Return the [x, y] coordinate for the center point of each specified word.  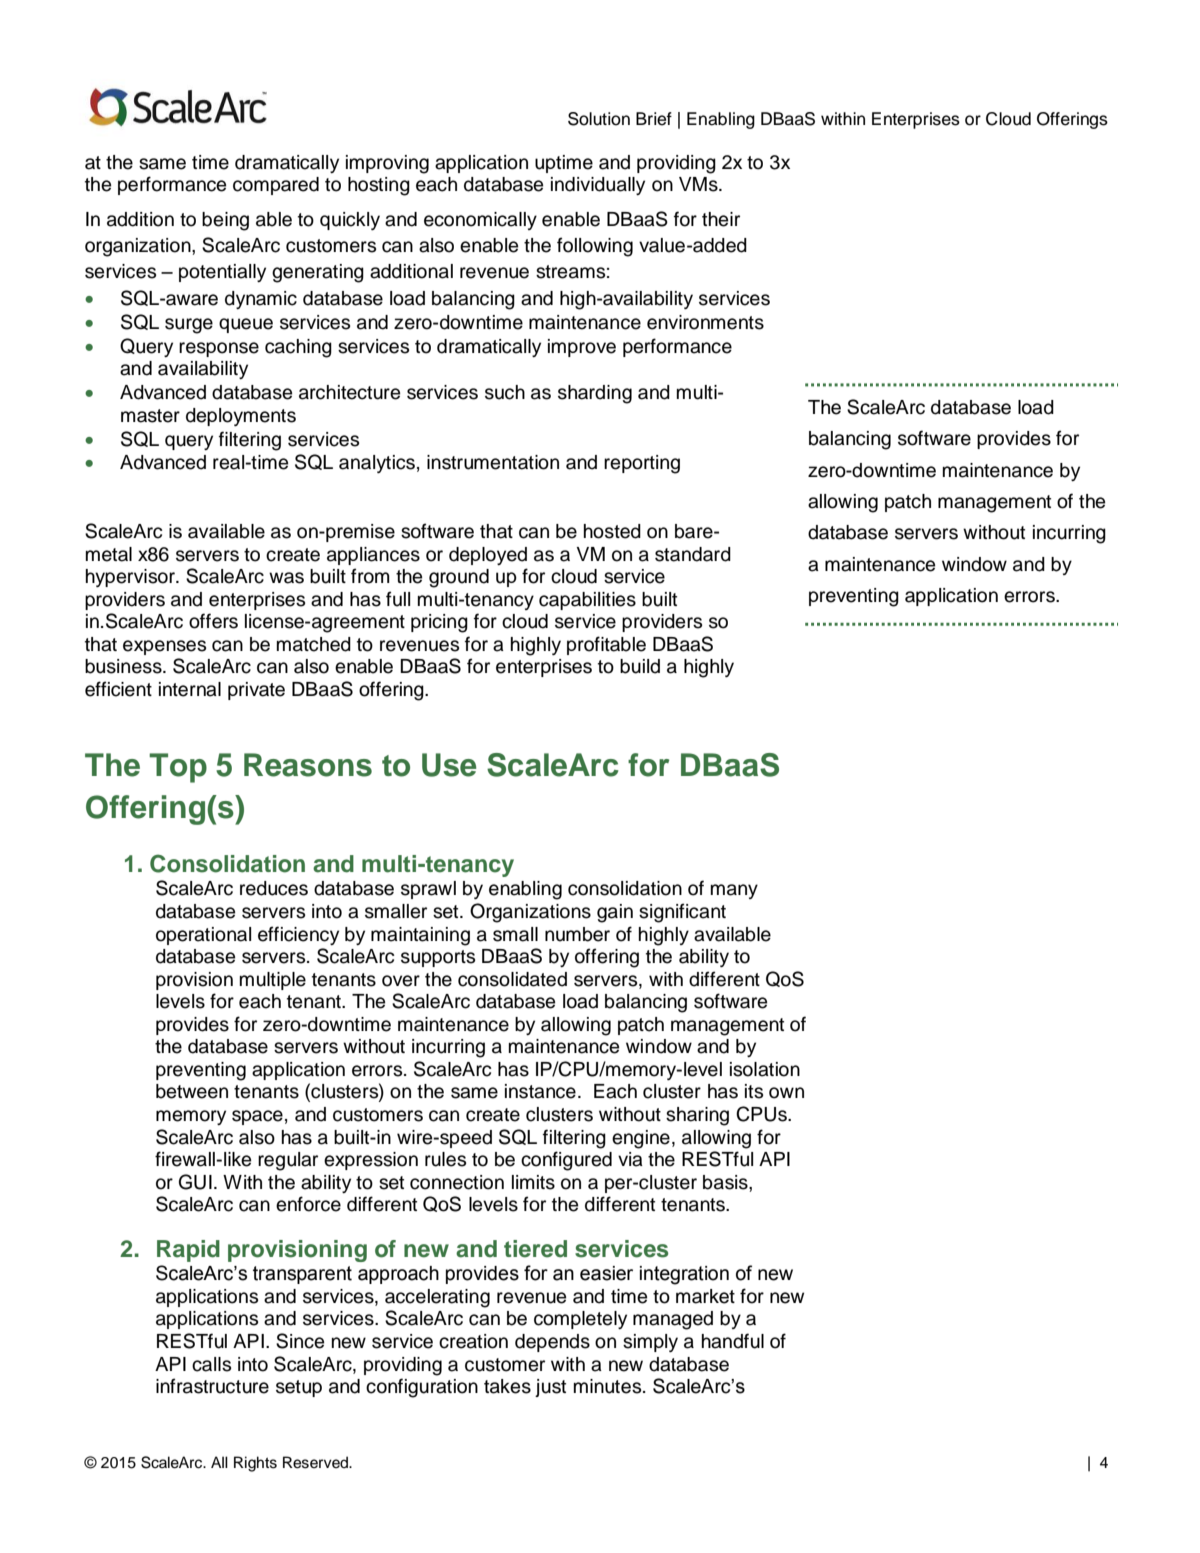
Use [449, 765]
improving [387, 164]
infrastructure [212, 1386]
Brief [654, 119]
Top [178, 768]
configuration [422, 1388]
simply [650, 1343]
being [225, 221]
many [734, 891]
